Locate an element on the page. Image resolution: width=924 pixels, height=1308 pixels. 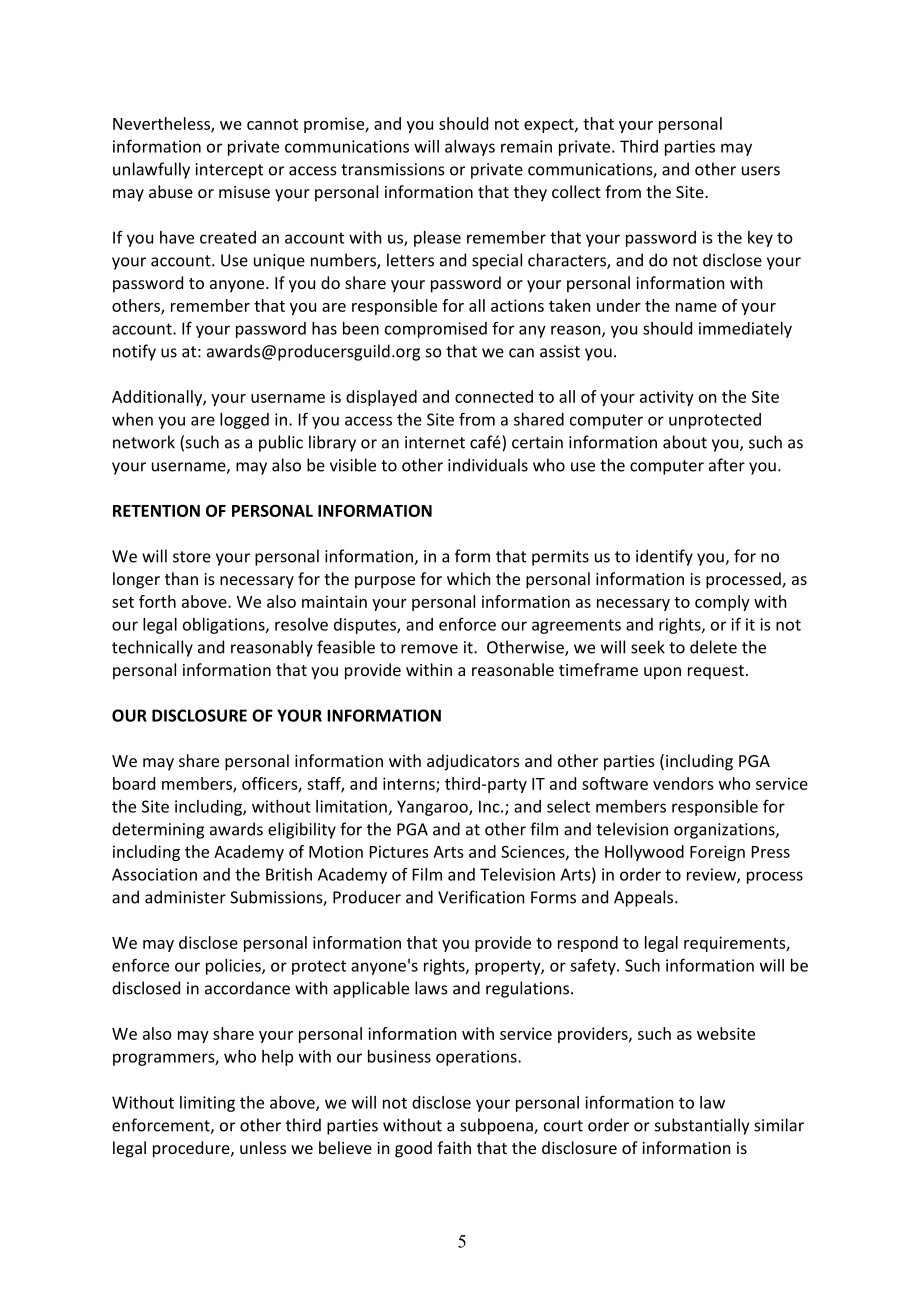
always is located at coordinates (470, 148).
